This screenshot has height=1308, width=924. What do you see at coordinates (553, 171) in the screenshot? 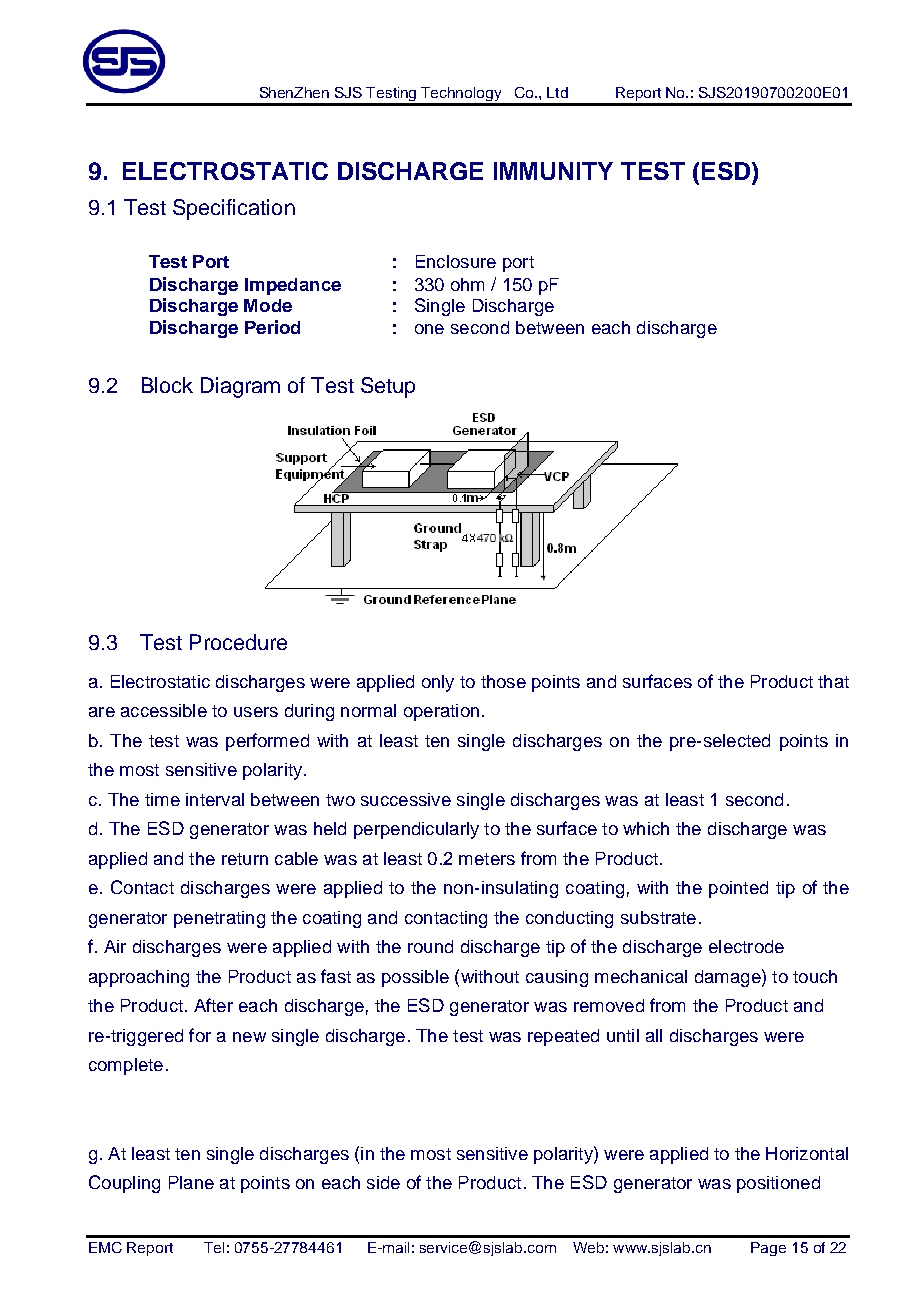
I see `IMMUNITY` at bounding box center [553, 171].
